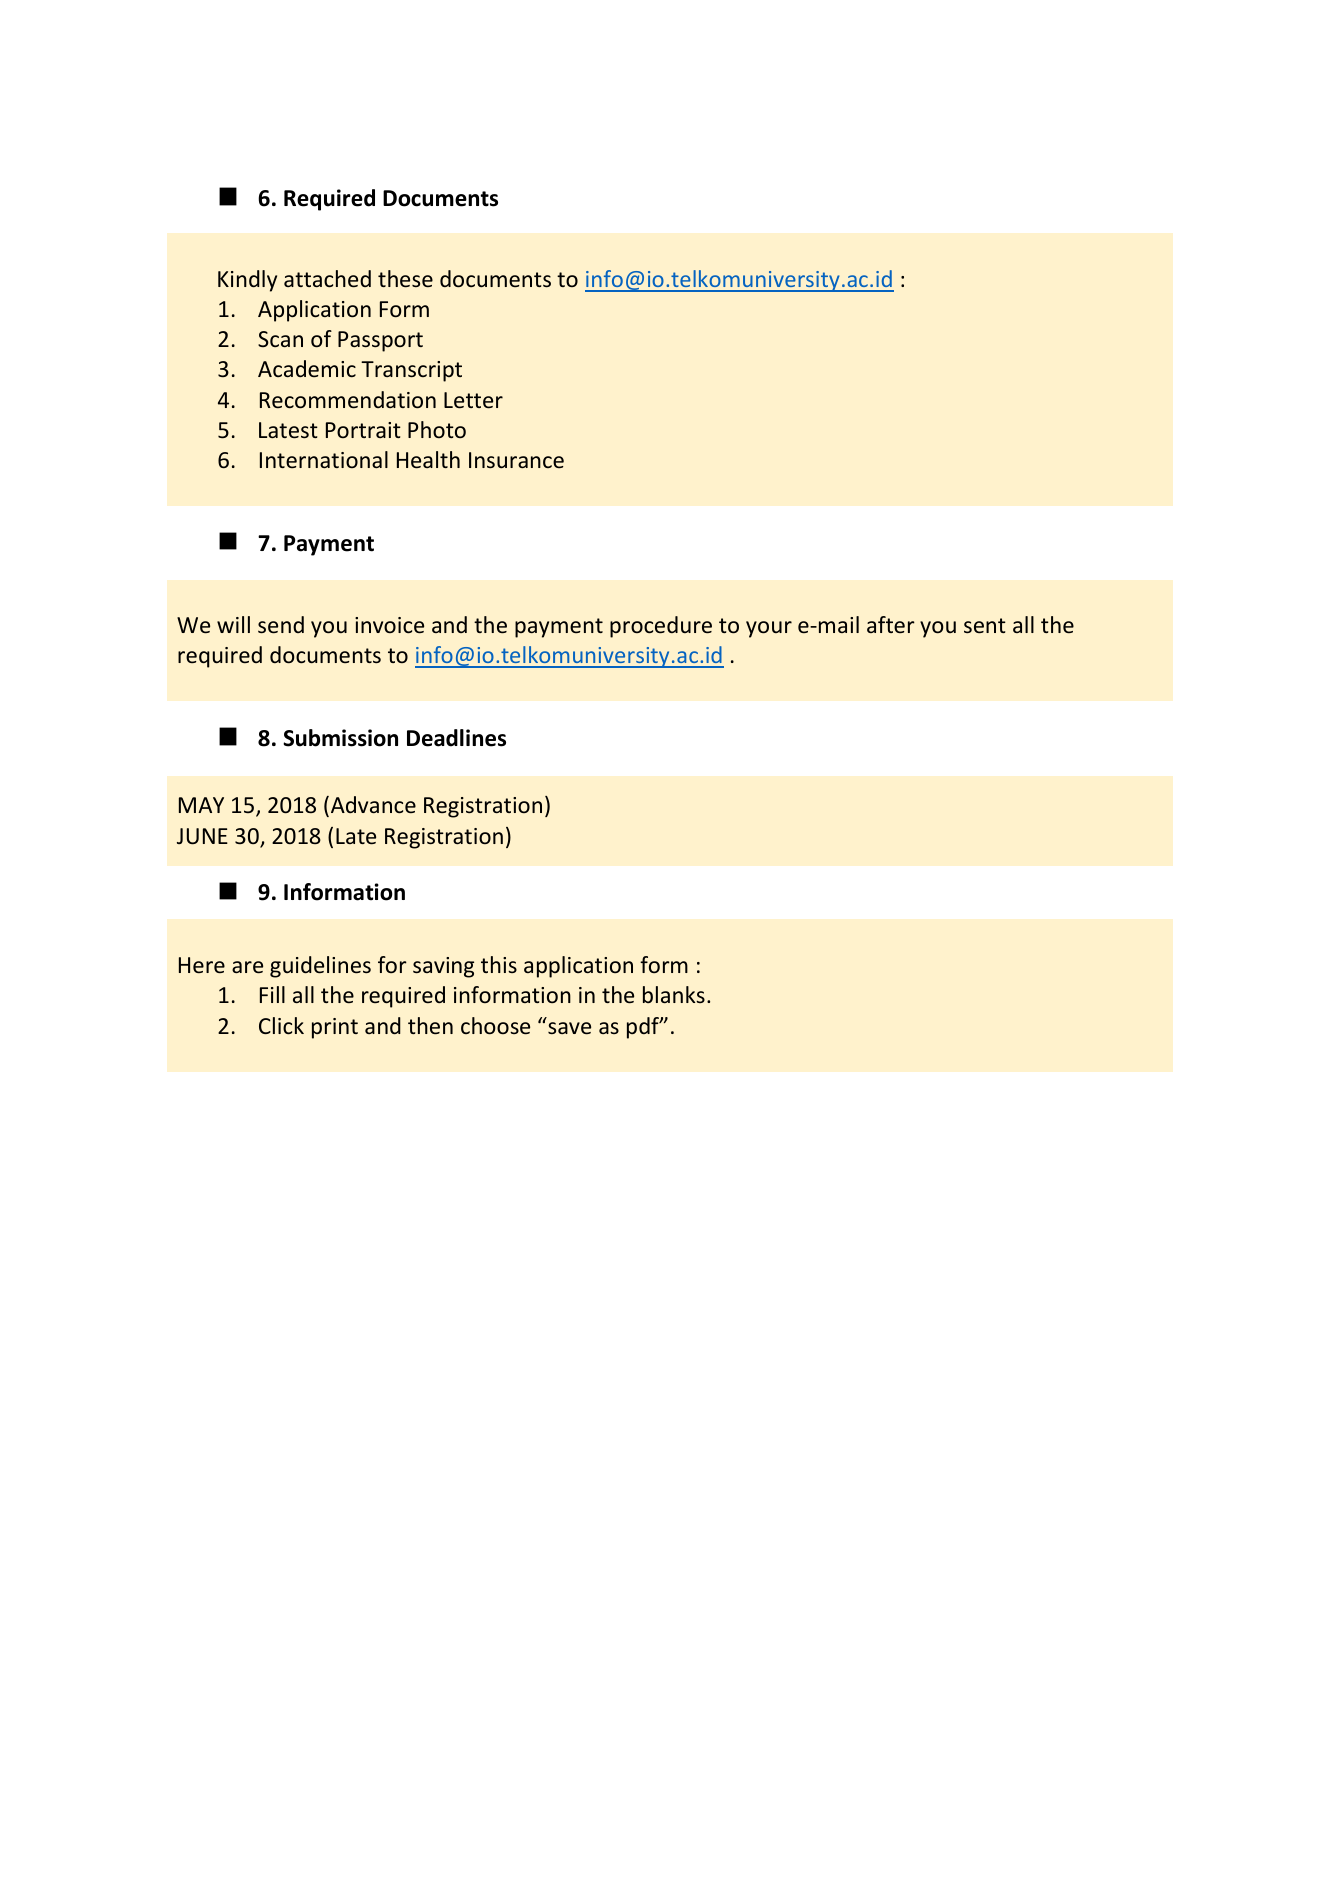  I want to click on blanks, so click(674, 994).
